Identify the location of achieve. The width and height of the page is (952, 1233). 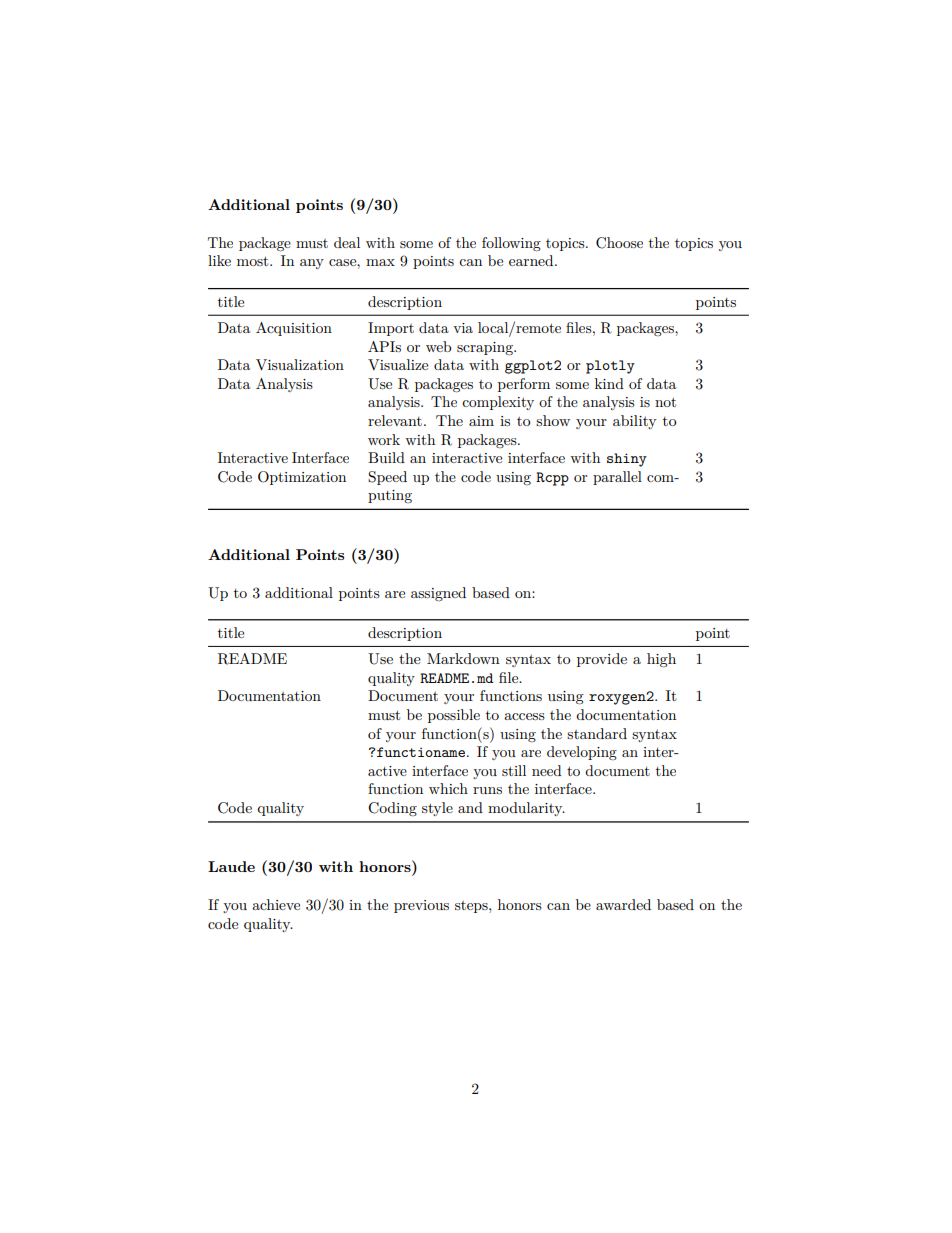
(276, 904).
